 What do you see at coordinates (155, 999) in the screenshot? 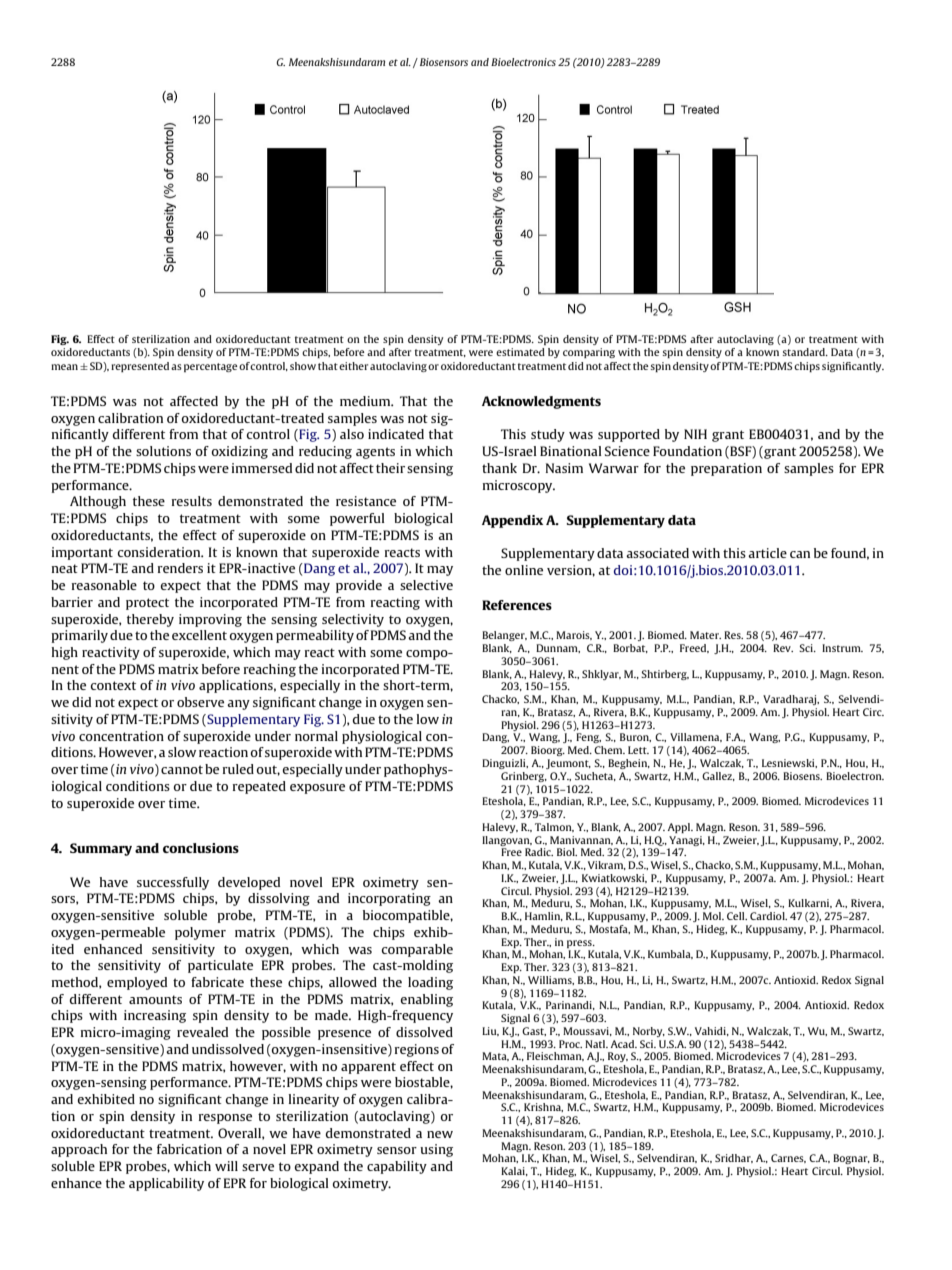
I see `amounts` at bounding box center [155, 999].
